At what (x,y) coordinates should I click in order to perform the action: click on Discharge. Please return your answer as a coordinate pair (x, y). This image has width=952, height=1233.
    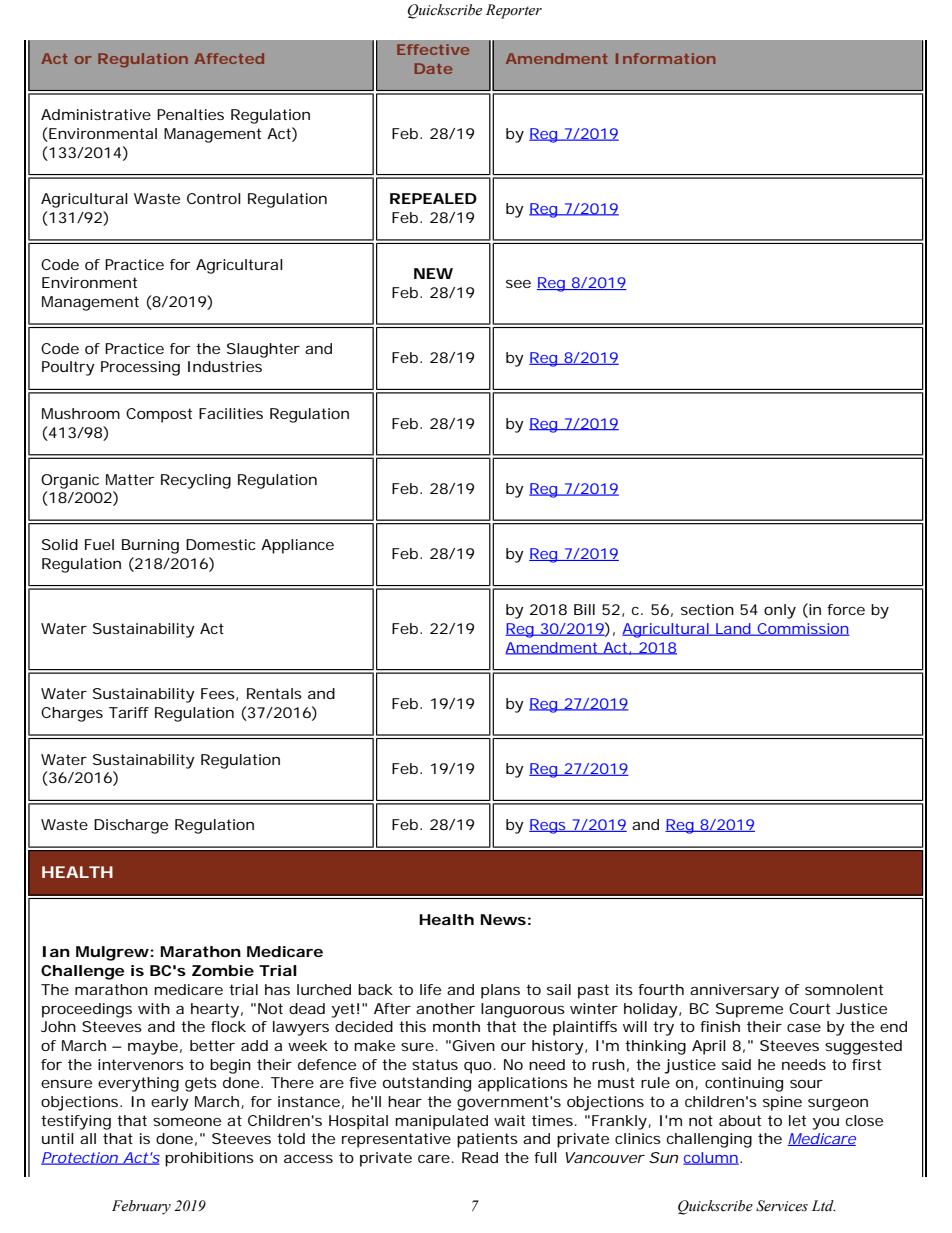
    Looking at the image, I should click on (131, 826).
